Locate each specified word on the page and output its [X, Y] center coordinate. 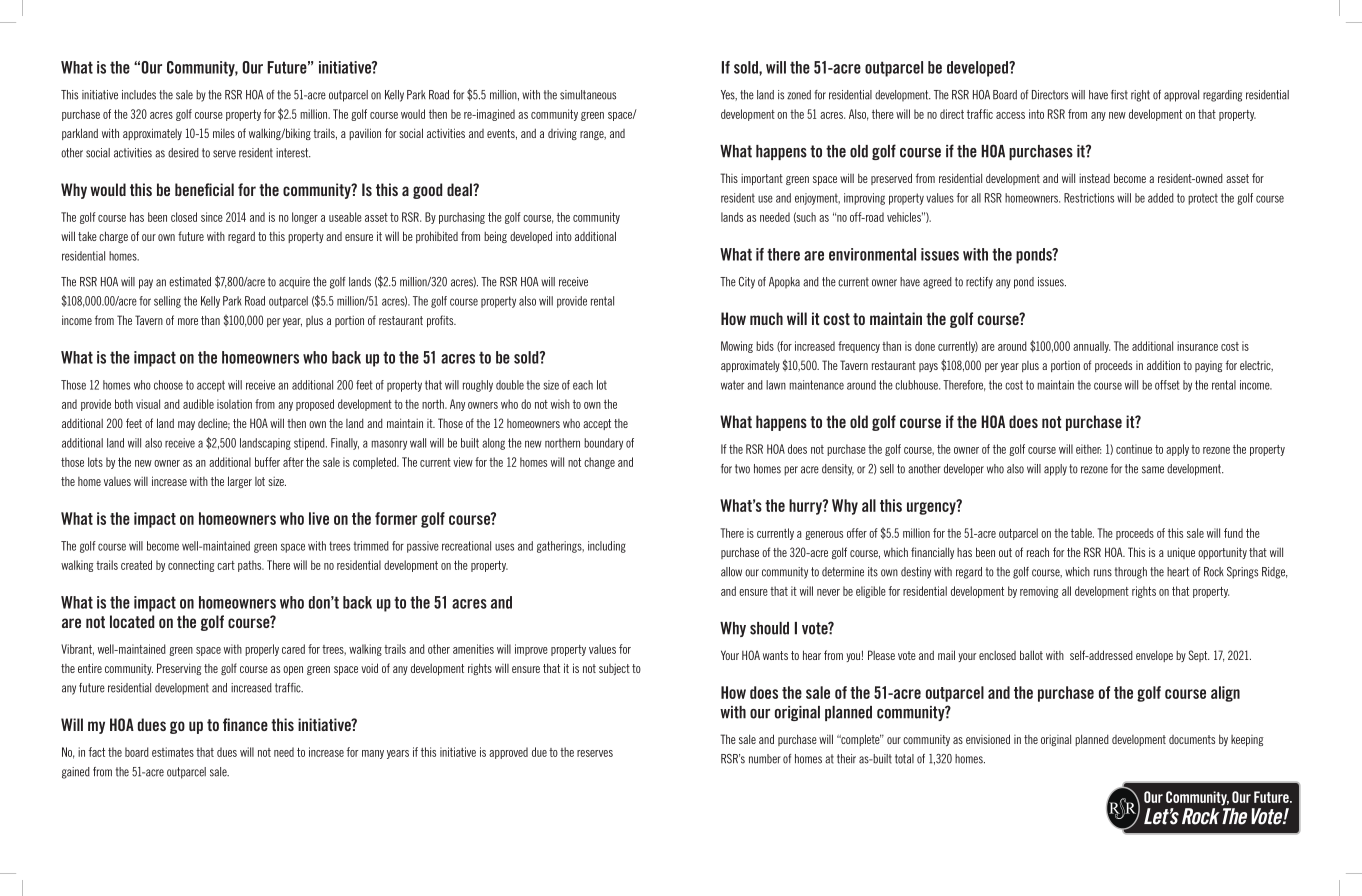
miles [224, 133]
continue [1134, 449]
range [593, 135]
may [186, 425]
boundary [603, 444]
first [1119, 95]
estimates [173, 752]
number [765, 759]
